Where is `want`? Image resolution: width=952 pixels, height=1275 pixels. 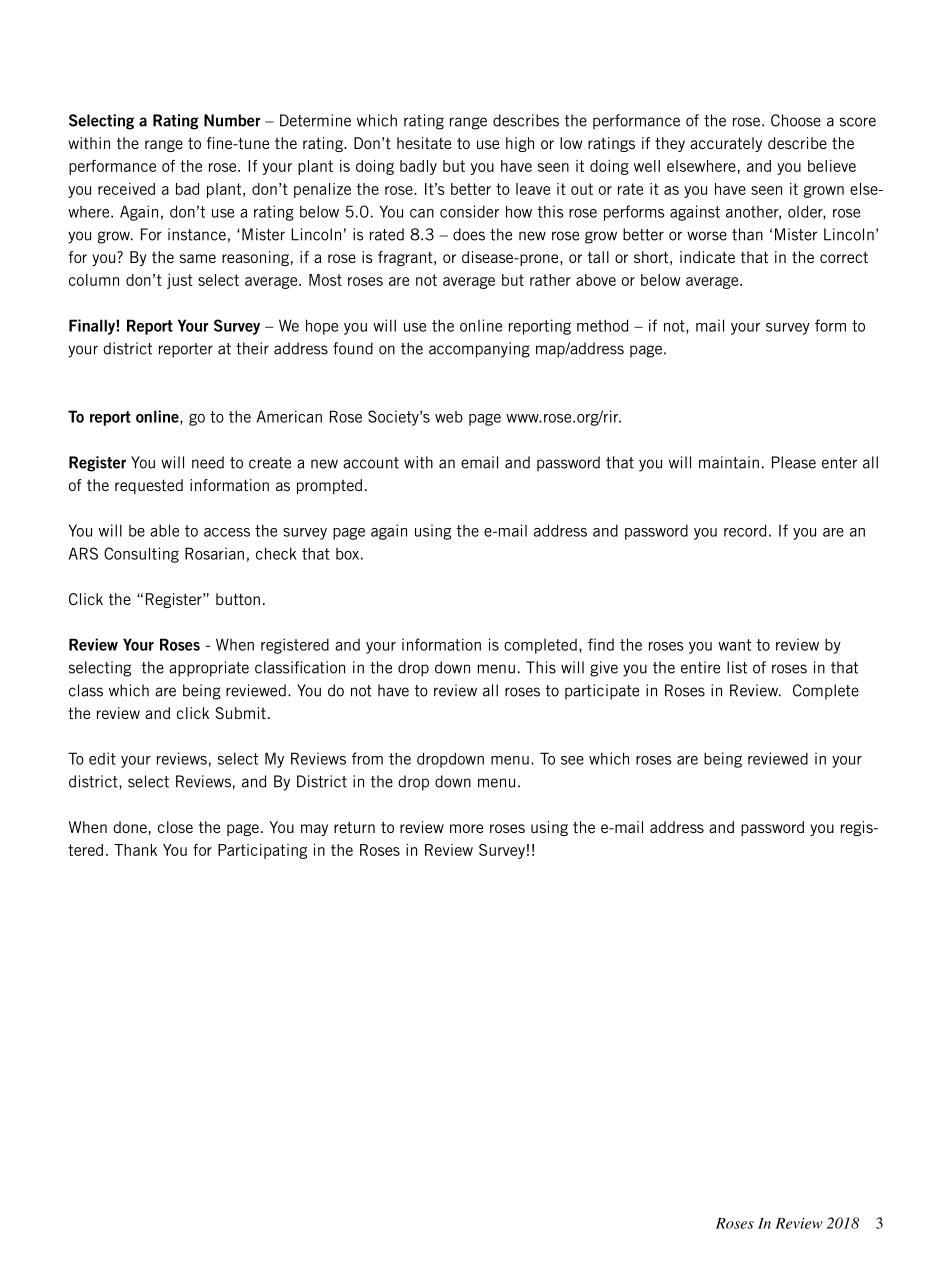 want is located at coordinates (734, 645).
